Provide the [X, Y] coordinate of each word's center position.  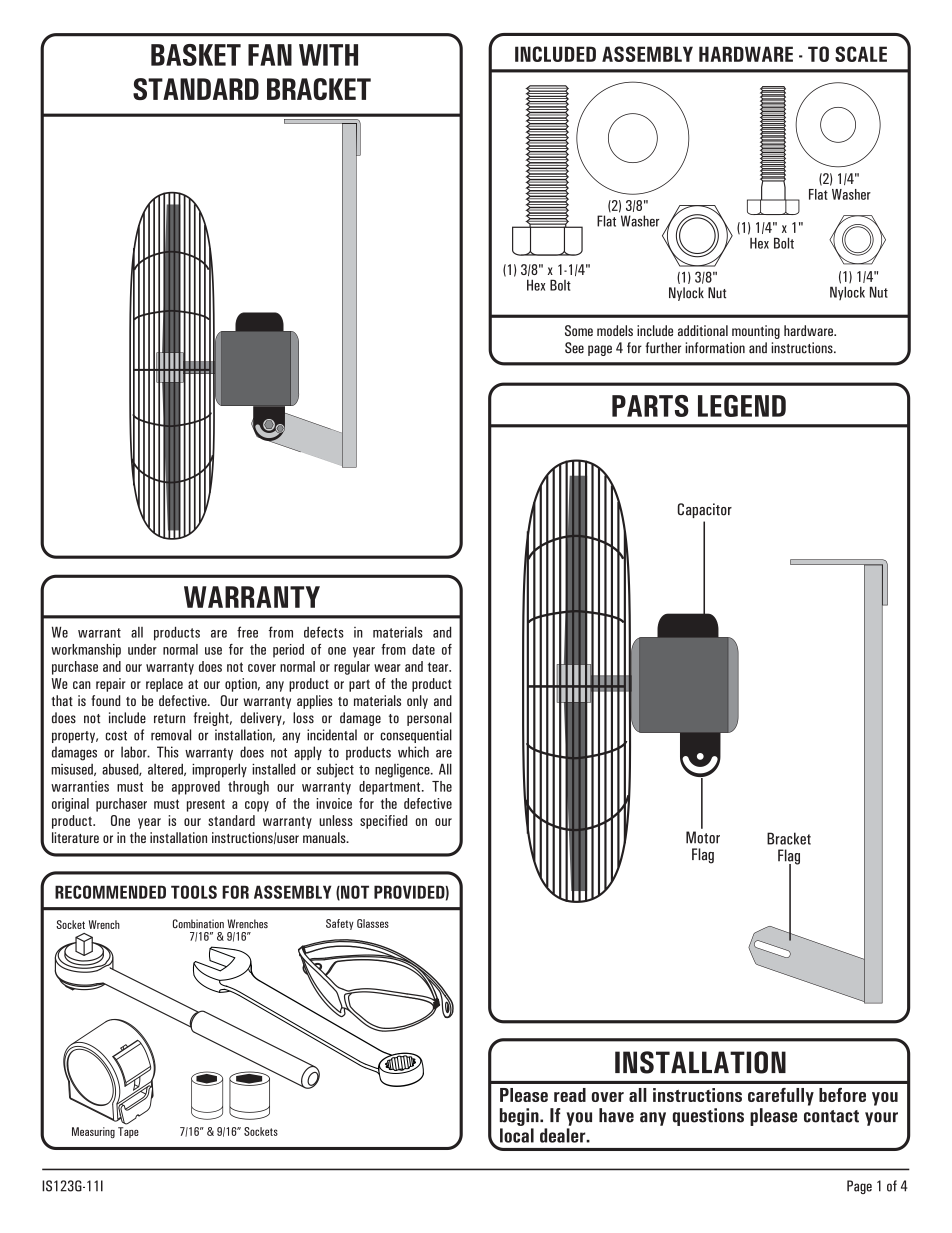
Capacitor [704, 510]
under [142, 649]
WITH [328, 55]
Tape [128, 1132]
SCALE [861, 54]
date [423, 649]
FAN [270, 55]
